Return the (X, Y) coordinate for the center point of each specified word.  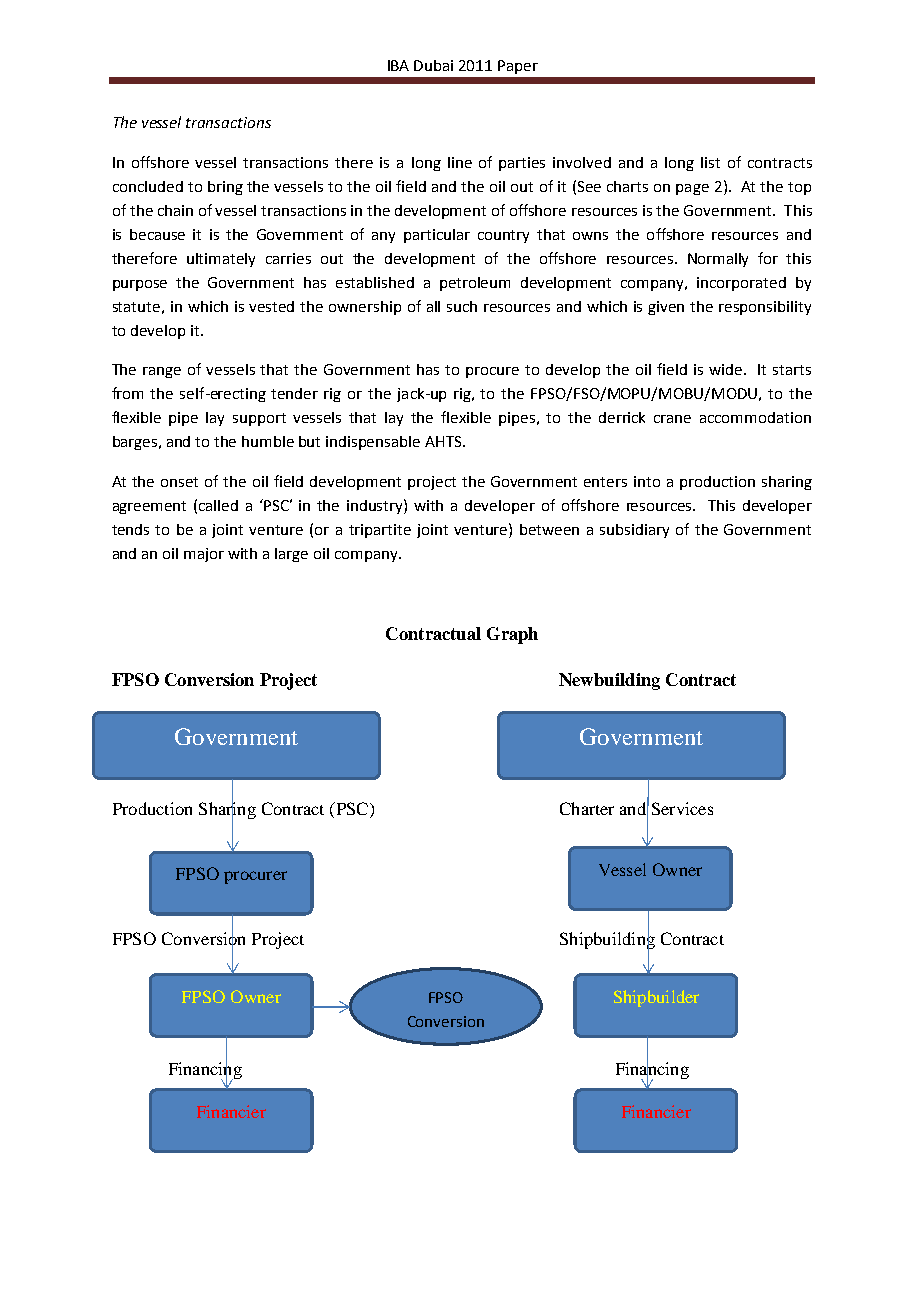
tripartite (380, 531)
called (218, 505)
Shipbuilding (607, 941)
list (710, 162)
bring (225, 188)
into (647, 481)
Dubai (433, 65)
